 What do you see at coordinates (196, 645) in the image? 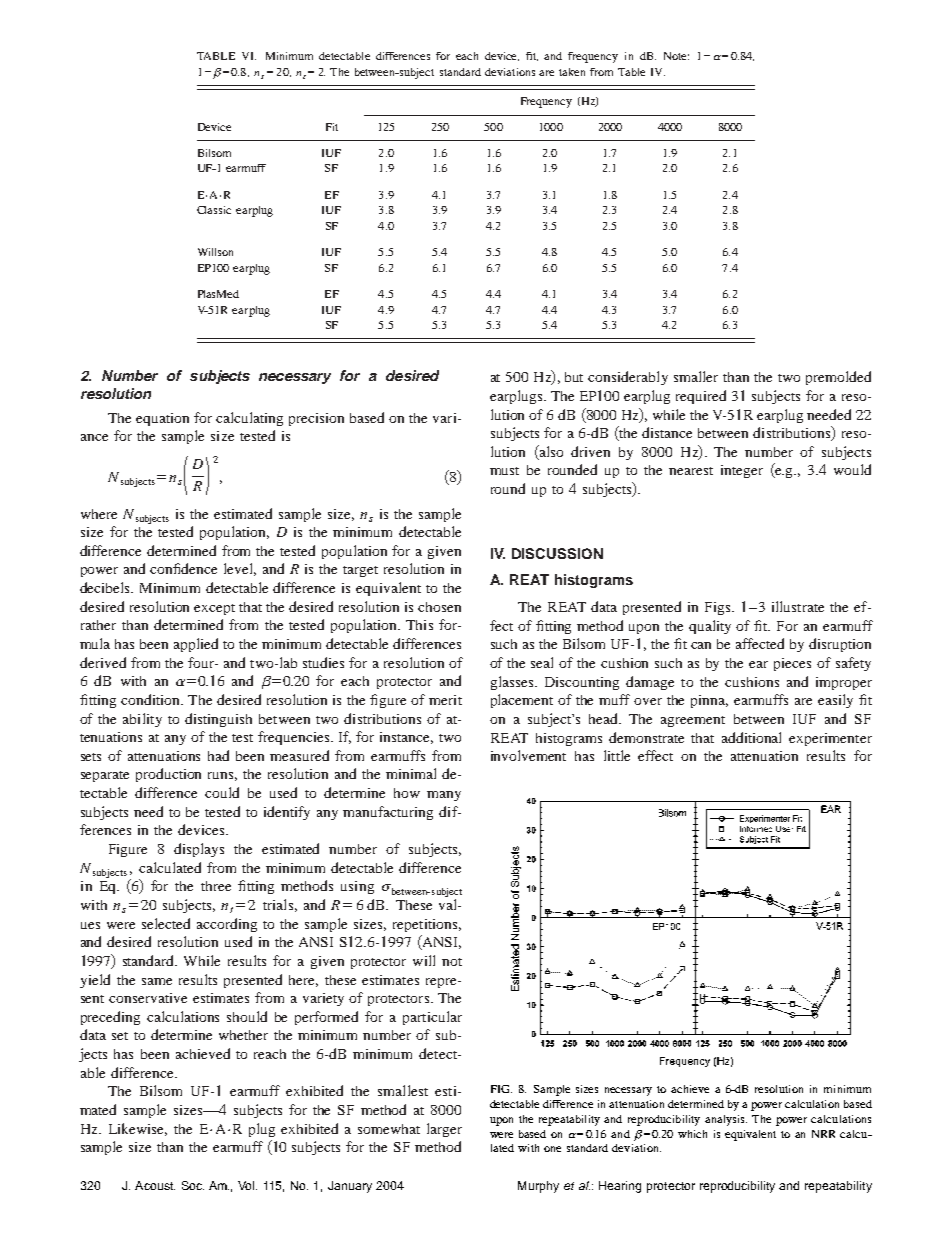
I see `applied` at bounding box center [196, 645].
